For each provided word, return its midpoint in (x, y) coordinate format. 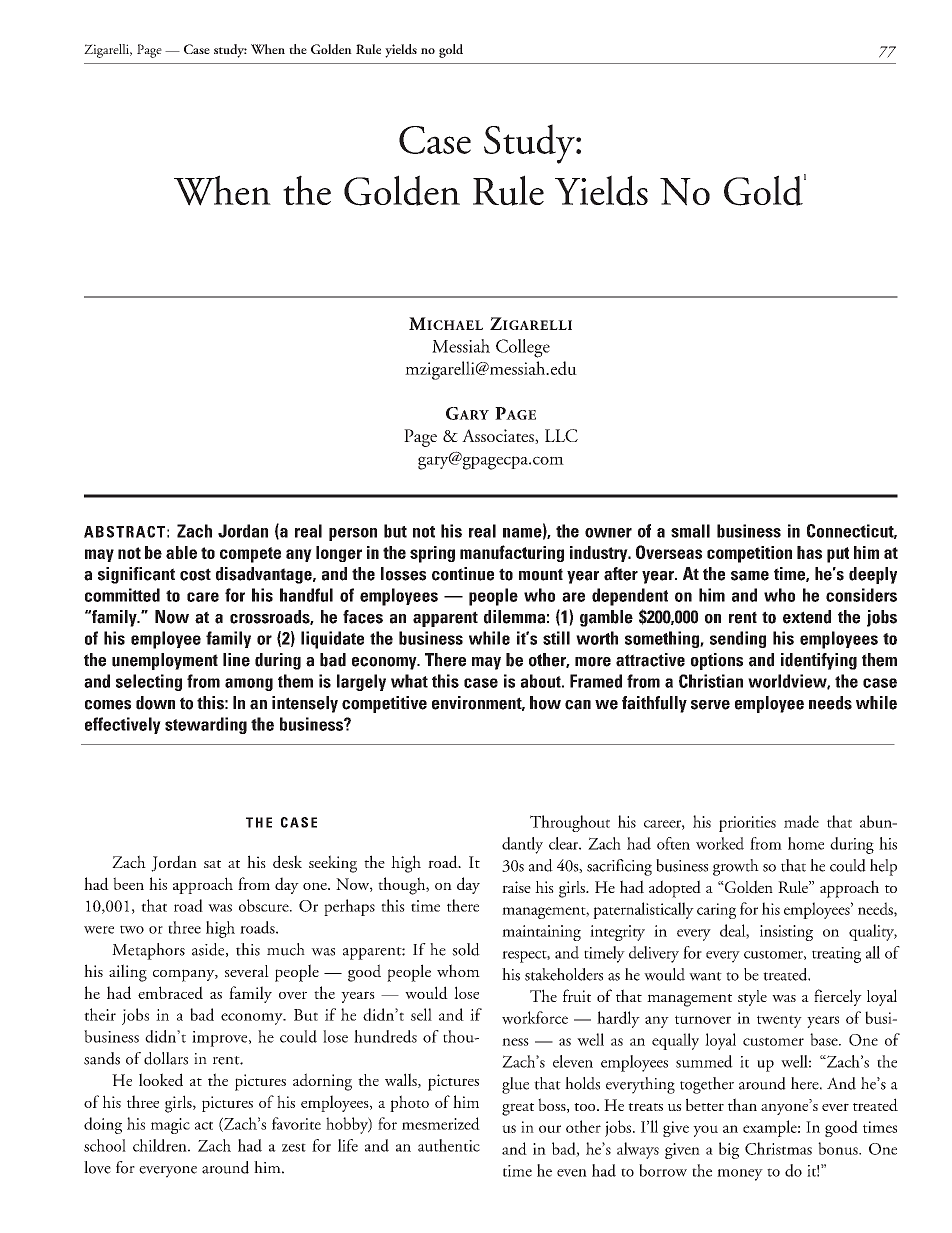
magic (170, 1126)
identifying (819, 661)
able (181, 552)
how (545, 703)
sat (212, 864)
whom (458, 970)
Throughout (570, 823)
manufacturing (512, 553)
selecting (149, 682)
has (809, 552)
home (806, 843)
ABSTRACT (124, 532)
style (752, 998)
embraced (170, 992)
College (523, 348)
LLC (561, 435)
